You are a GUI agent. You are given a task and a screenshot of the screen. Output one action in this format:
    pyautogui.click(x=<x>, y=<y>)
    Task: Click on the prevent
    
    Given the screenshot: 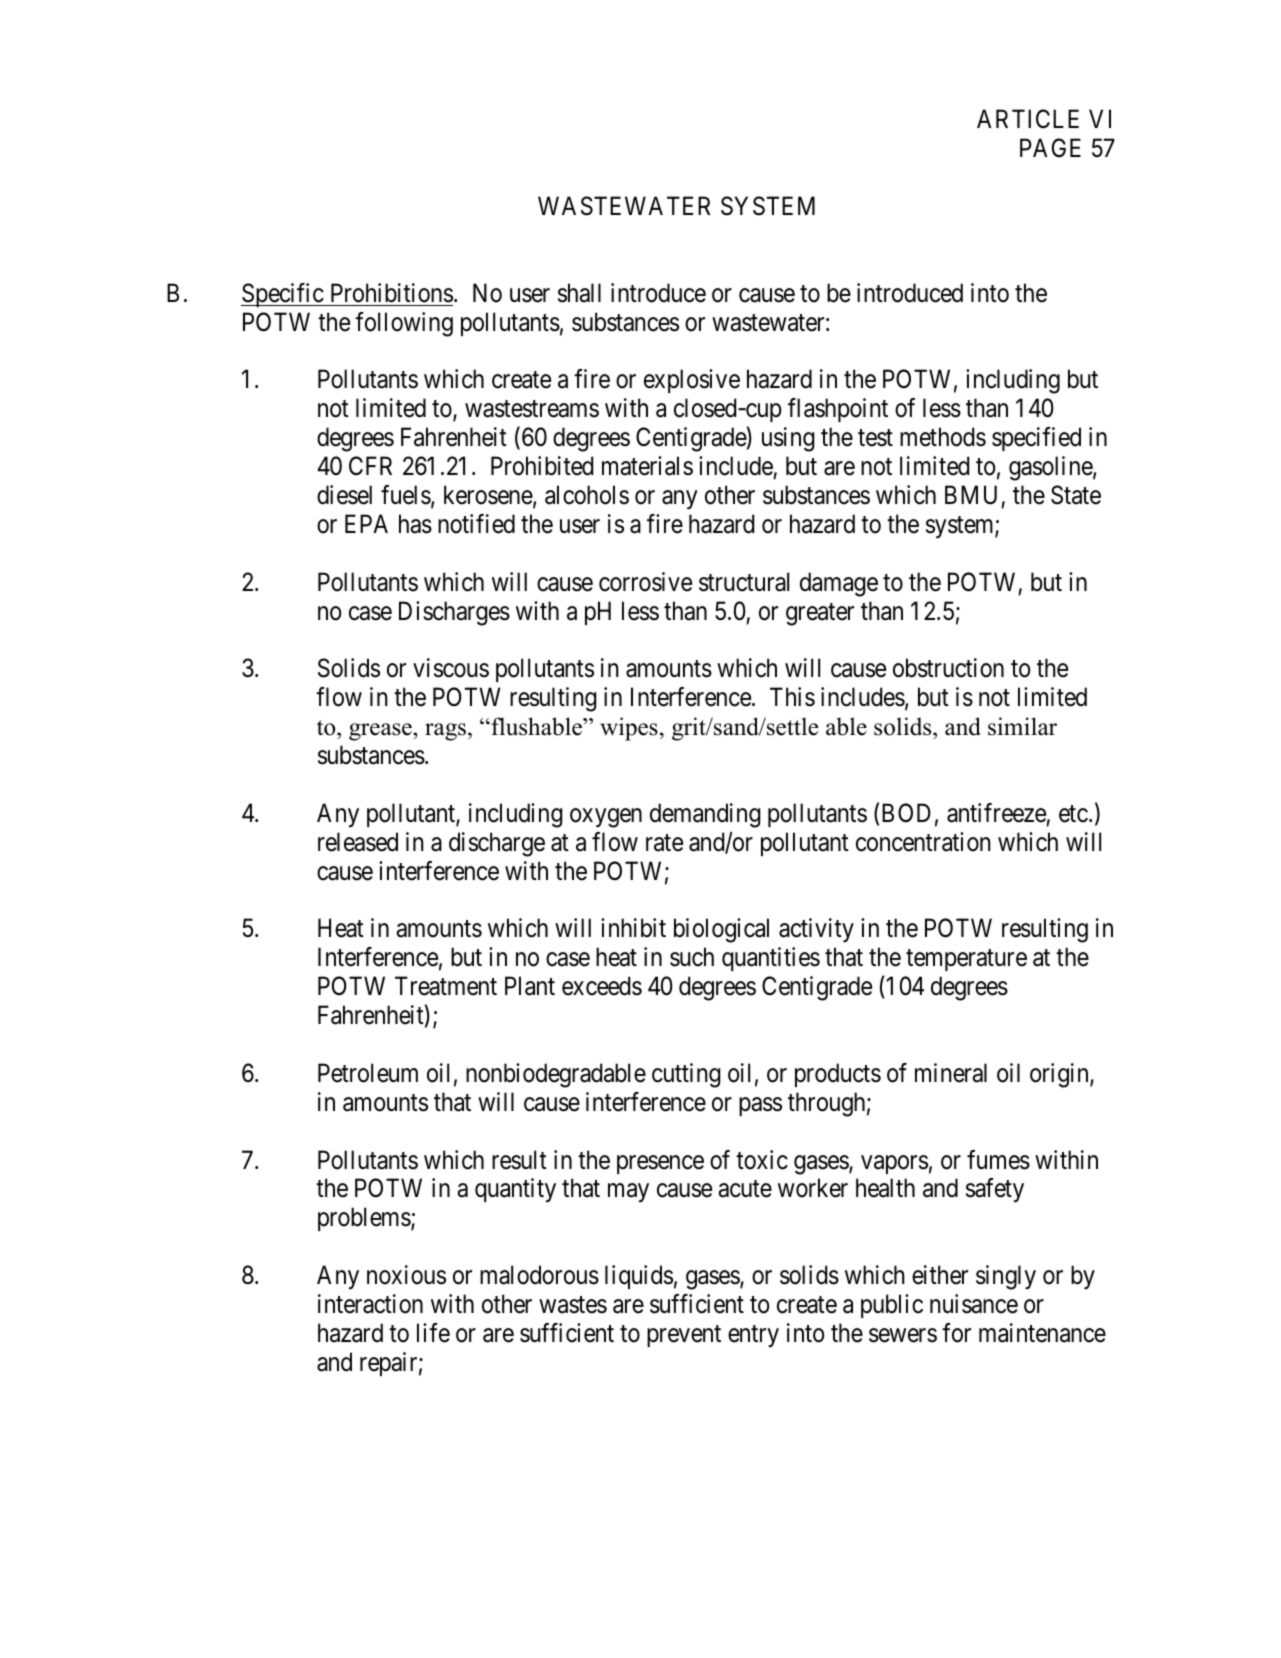 What is the action you would take?
    pyautogui.click(x=684, y=1336)
